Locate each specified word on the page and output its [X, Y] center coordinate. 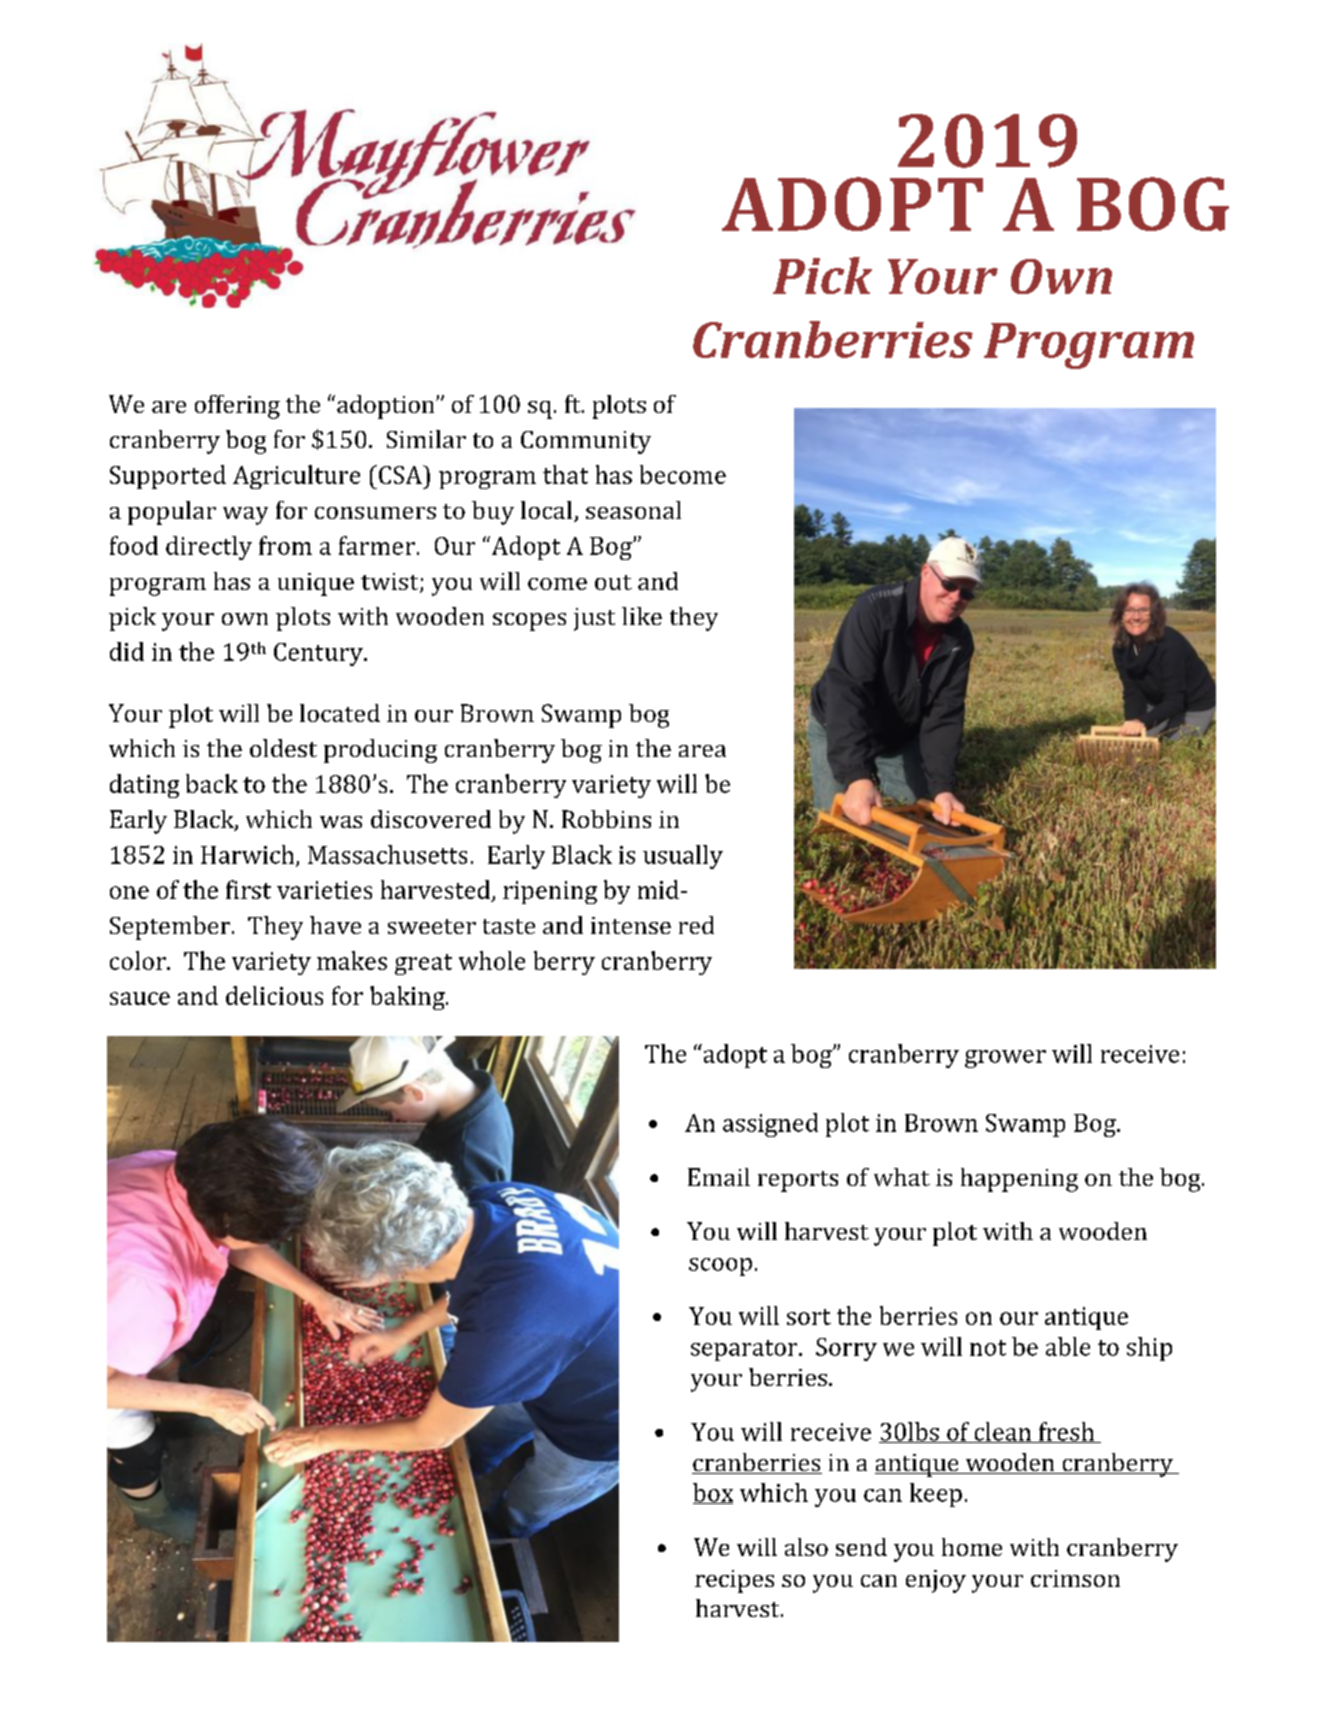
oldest [283, 748]
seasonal [633, 510]
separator [745, 1350]
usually [683, 857]
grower [1005, 1059]
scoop [720, 1267]
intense [631, 925]
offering [237, 407]
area [702, 751]
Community [586, 442]
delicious [274, 995]
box [713, 1493]
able [1068, 1346]
